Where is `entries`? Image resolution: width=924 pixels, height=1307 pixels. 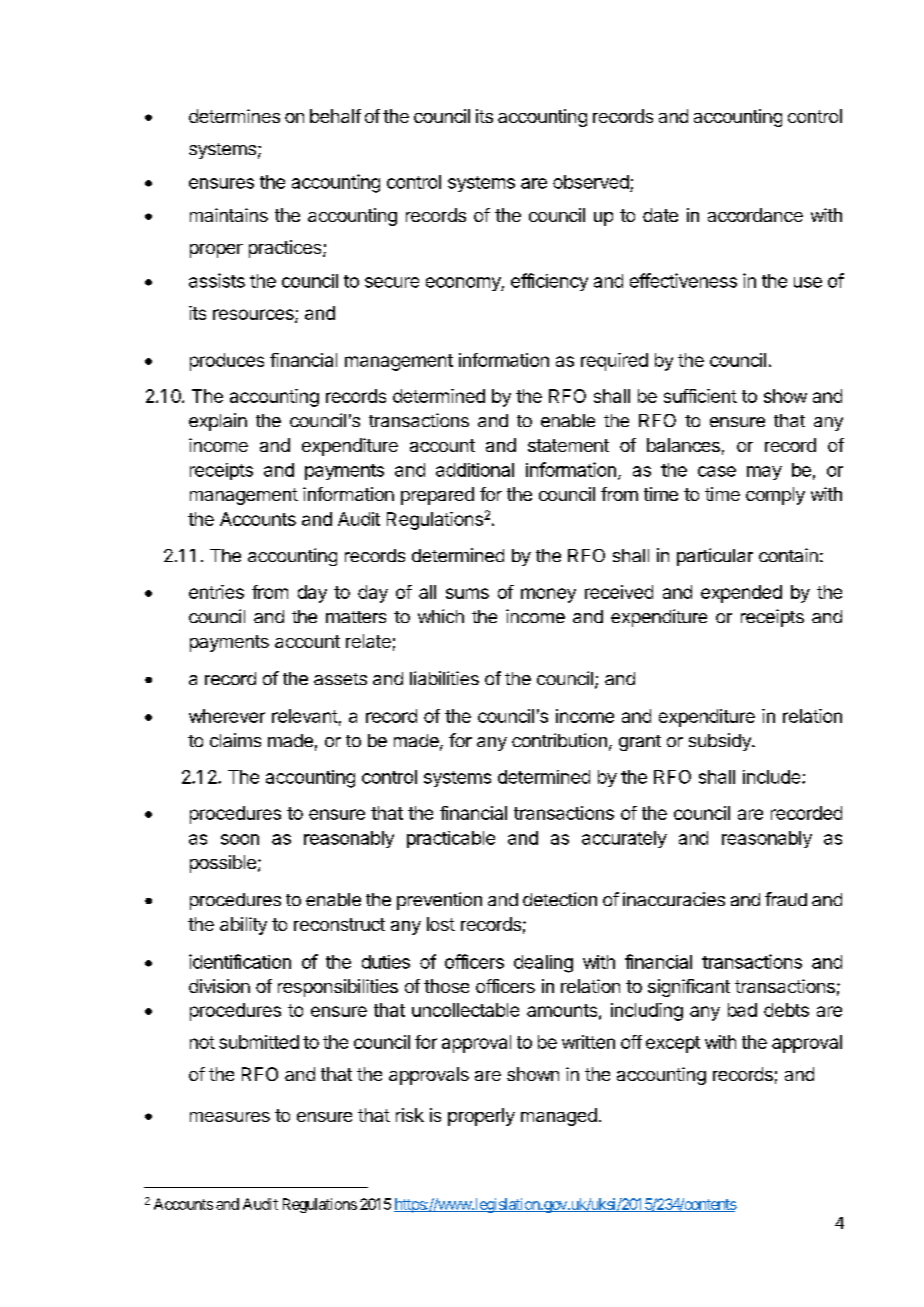 entries is located at coordinates (216, 592).
